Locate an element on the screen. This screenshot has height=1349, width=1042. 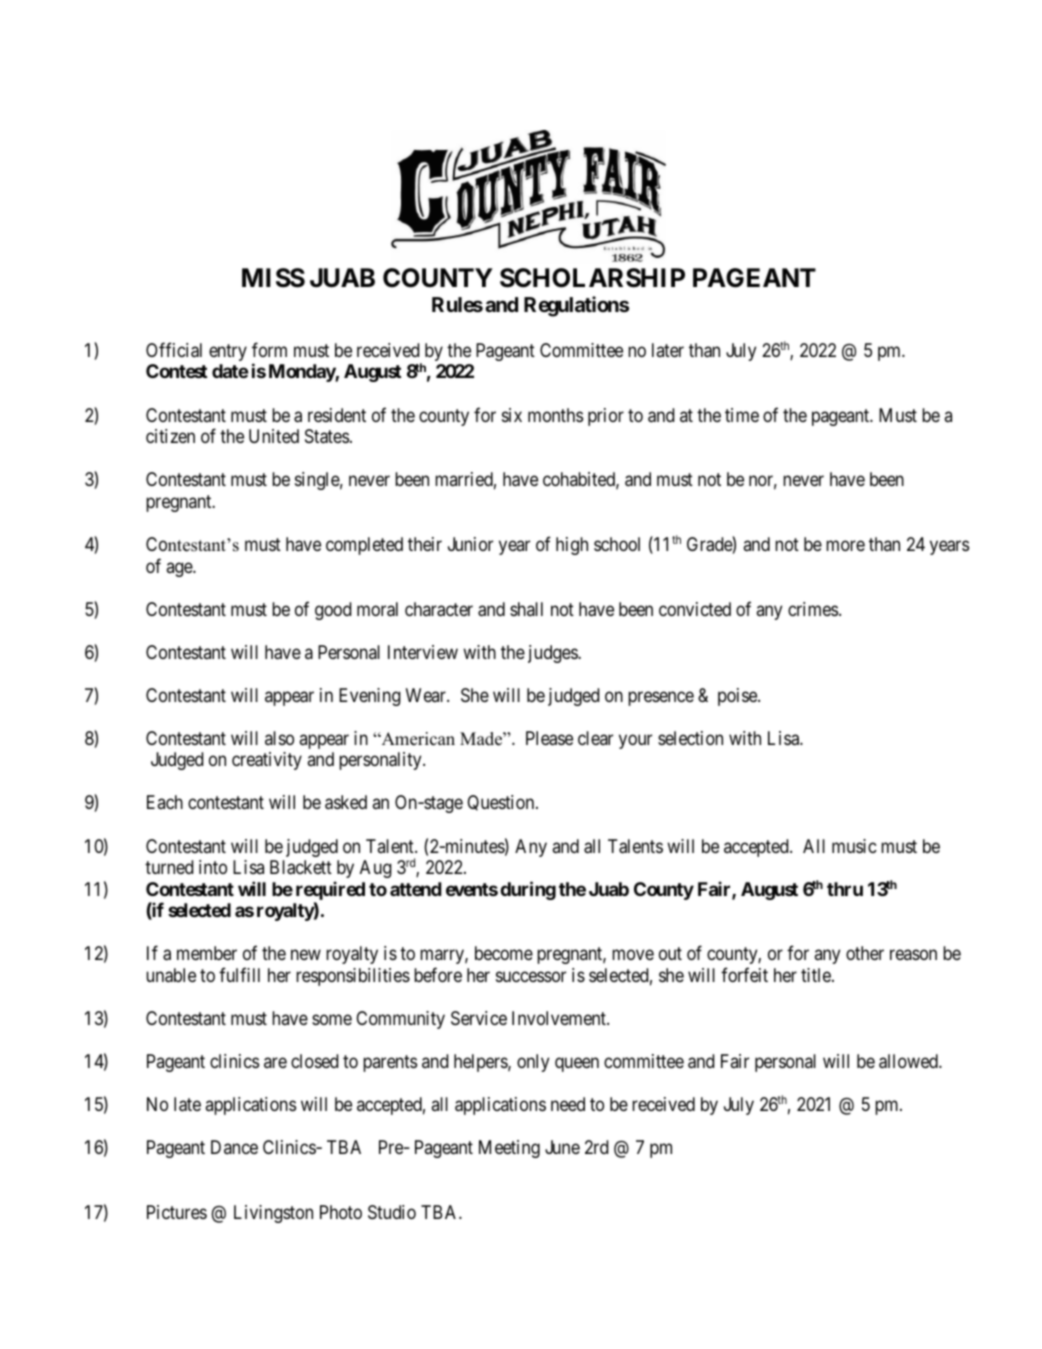
Please is located at coordinates (549, 738).
